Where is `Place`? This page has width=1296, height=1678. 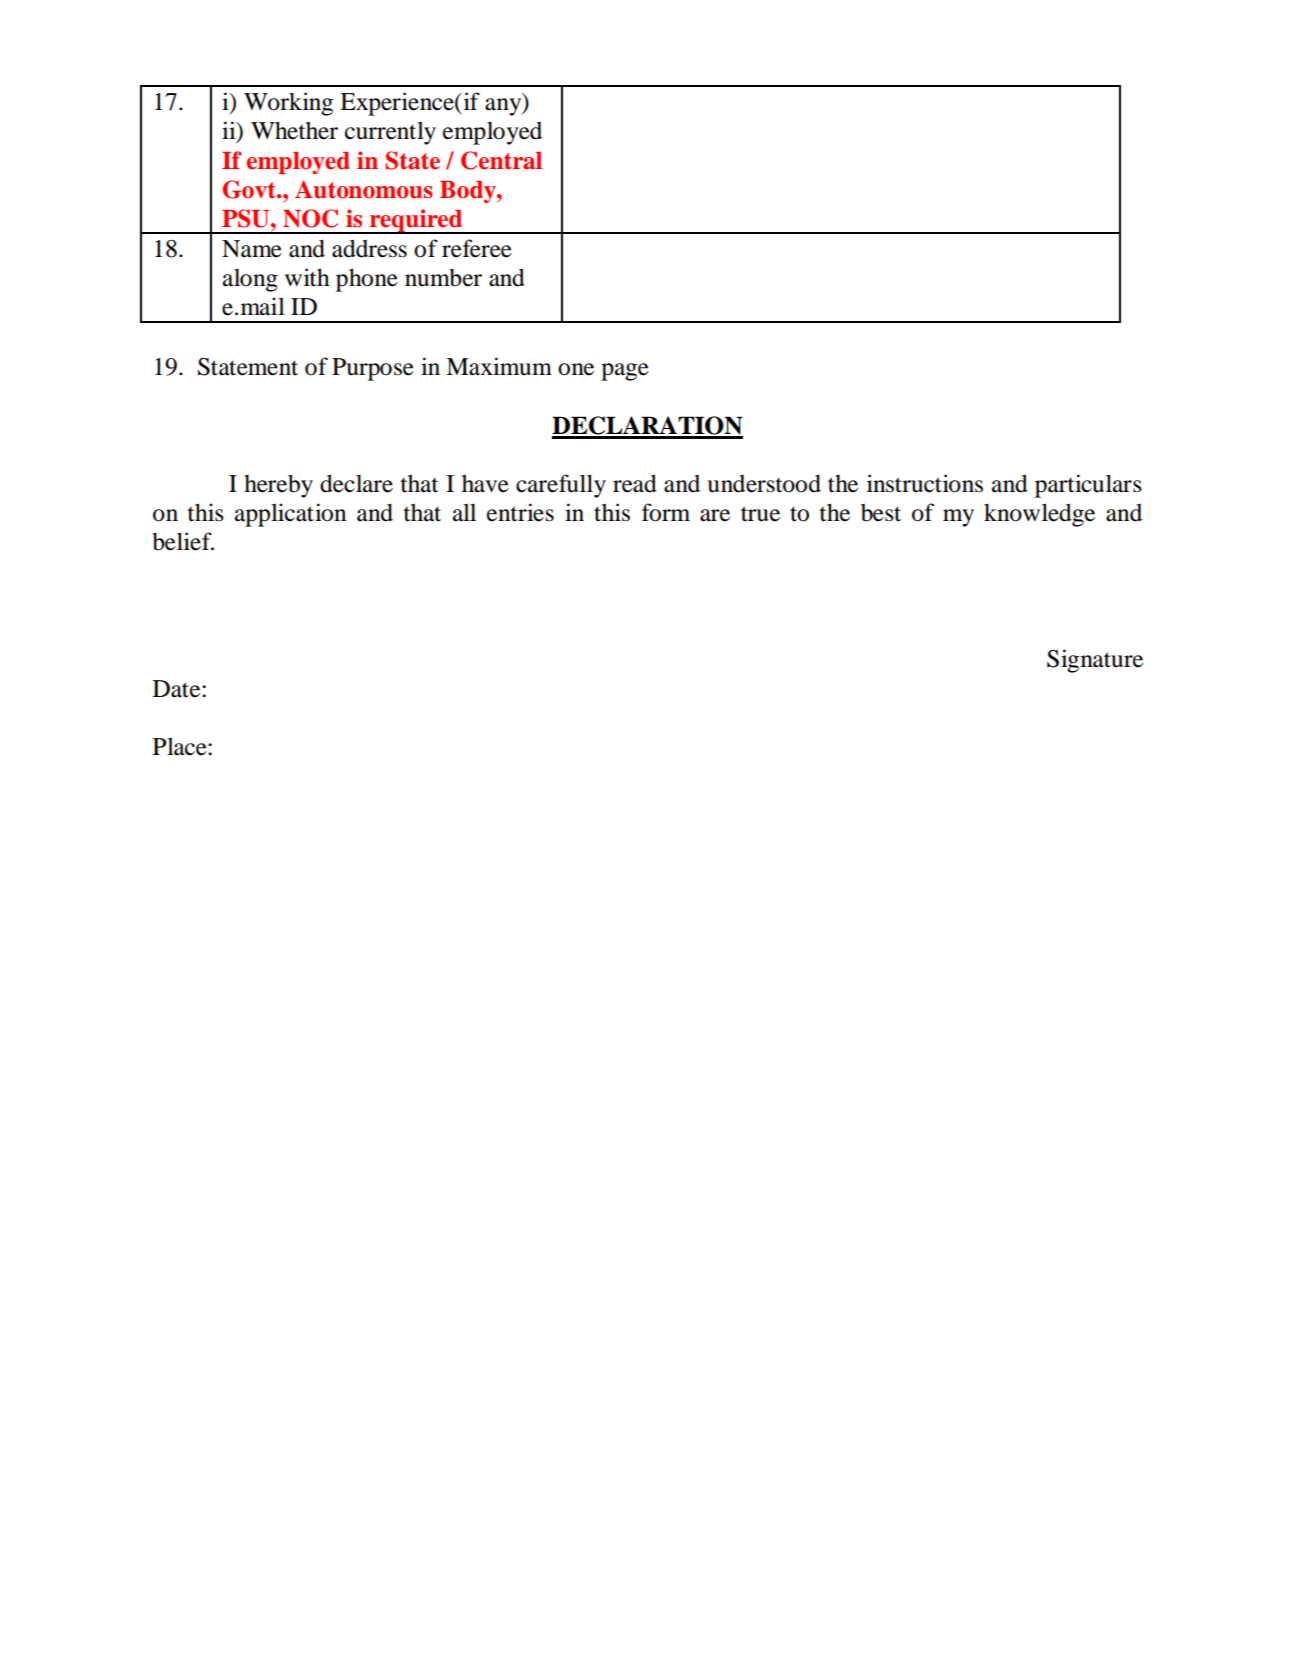 Place is located at coordinates (181, 746).
